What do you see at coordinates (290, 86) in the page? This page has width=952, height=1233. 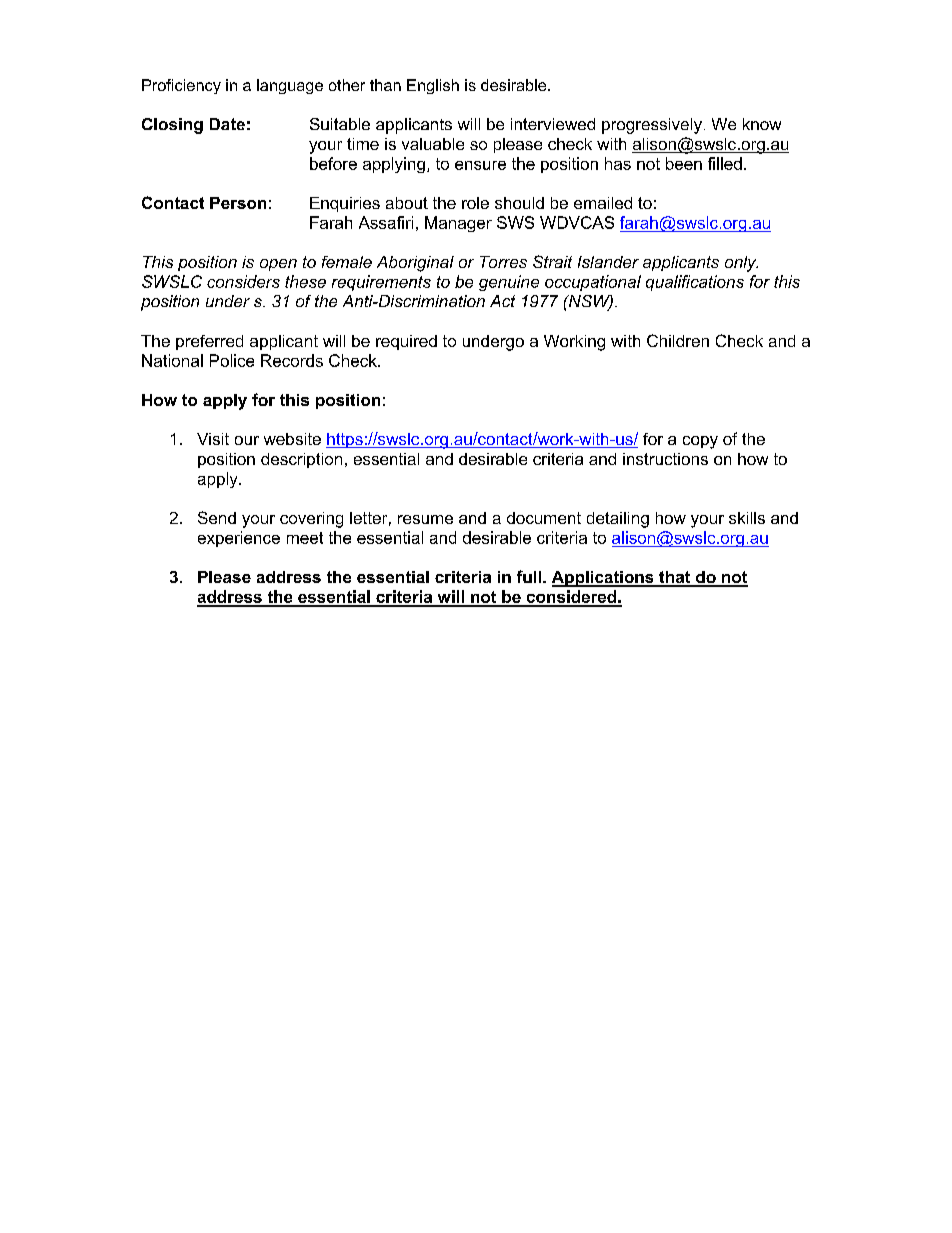 I see `language` at bounding box center [290, 86].
